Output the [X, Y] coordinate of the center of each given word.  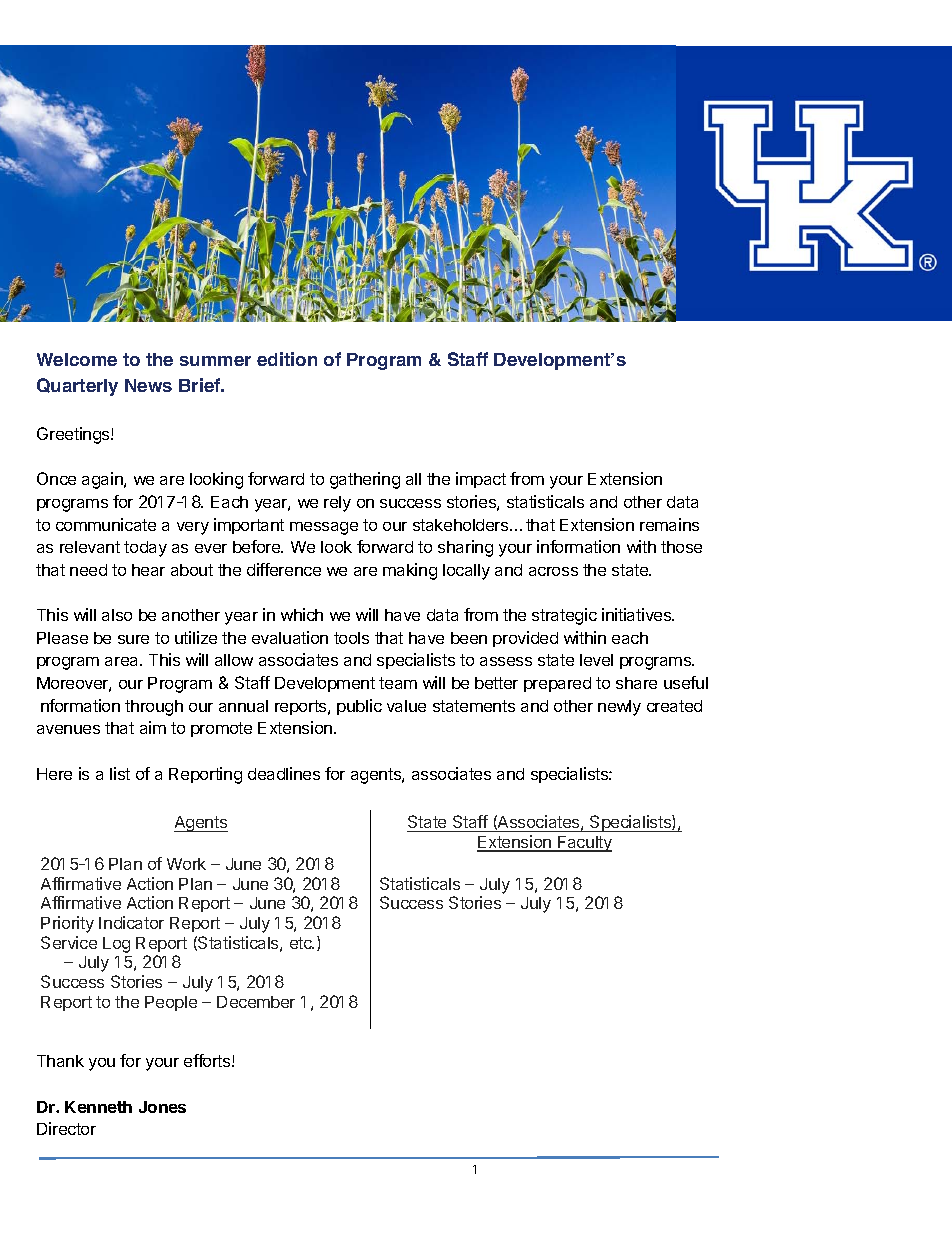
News [148, 385]
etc [302, 943]
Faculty [584, 844]
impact [481, 480]
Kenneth [98, 1107]
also [117, 615]
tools [351, 638]
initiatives [638, 614]
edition [287, 359]
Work [186, 864]
